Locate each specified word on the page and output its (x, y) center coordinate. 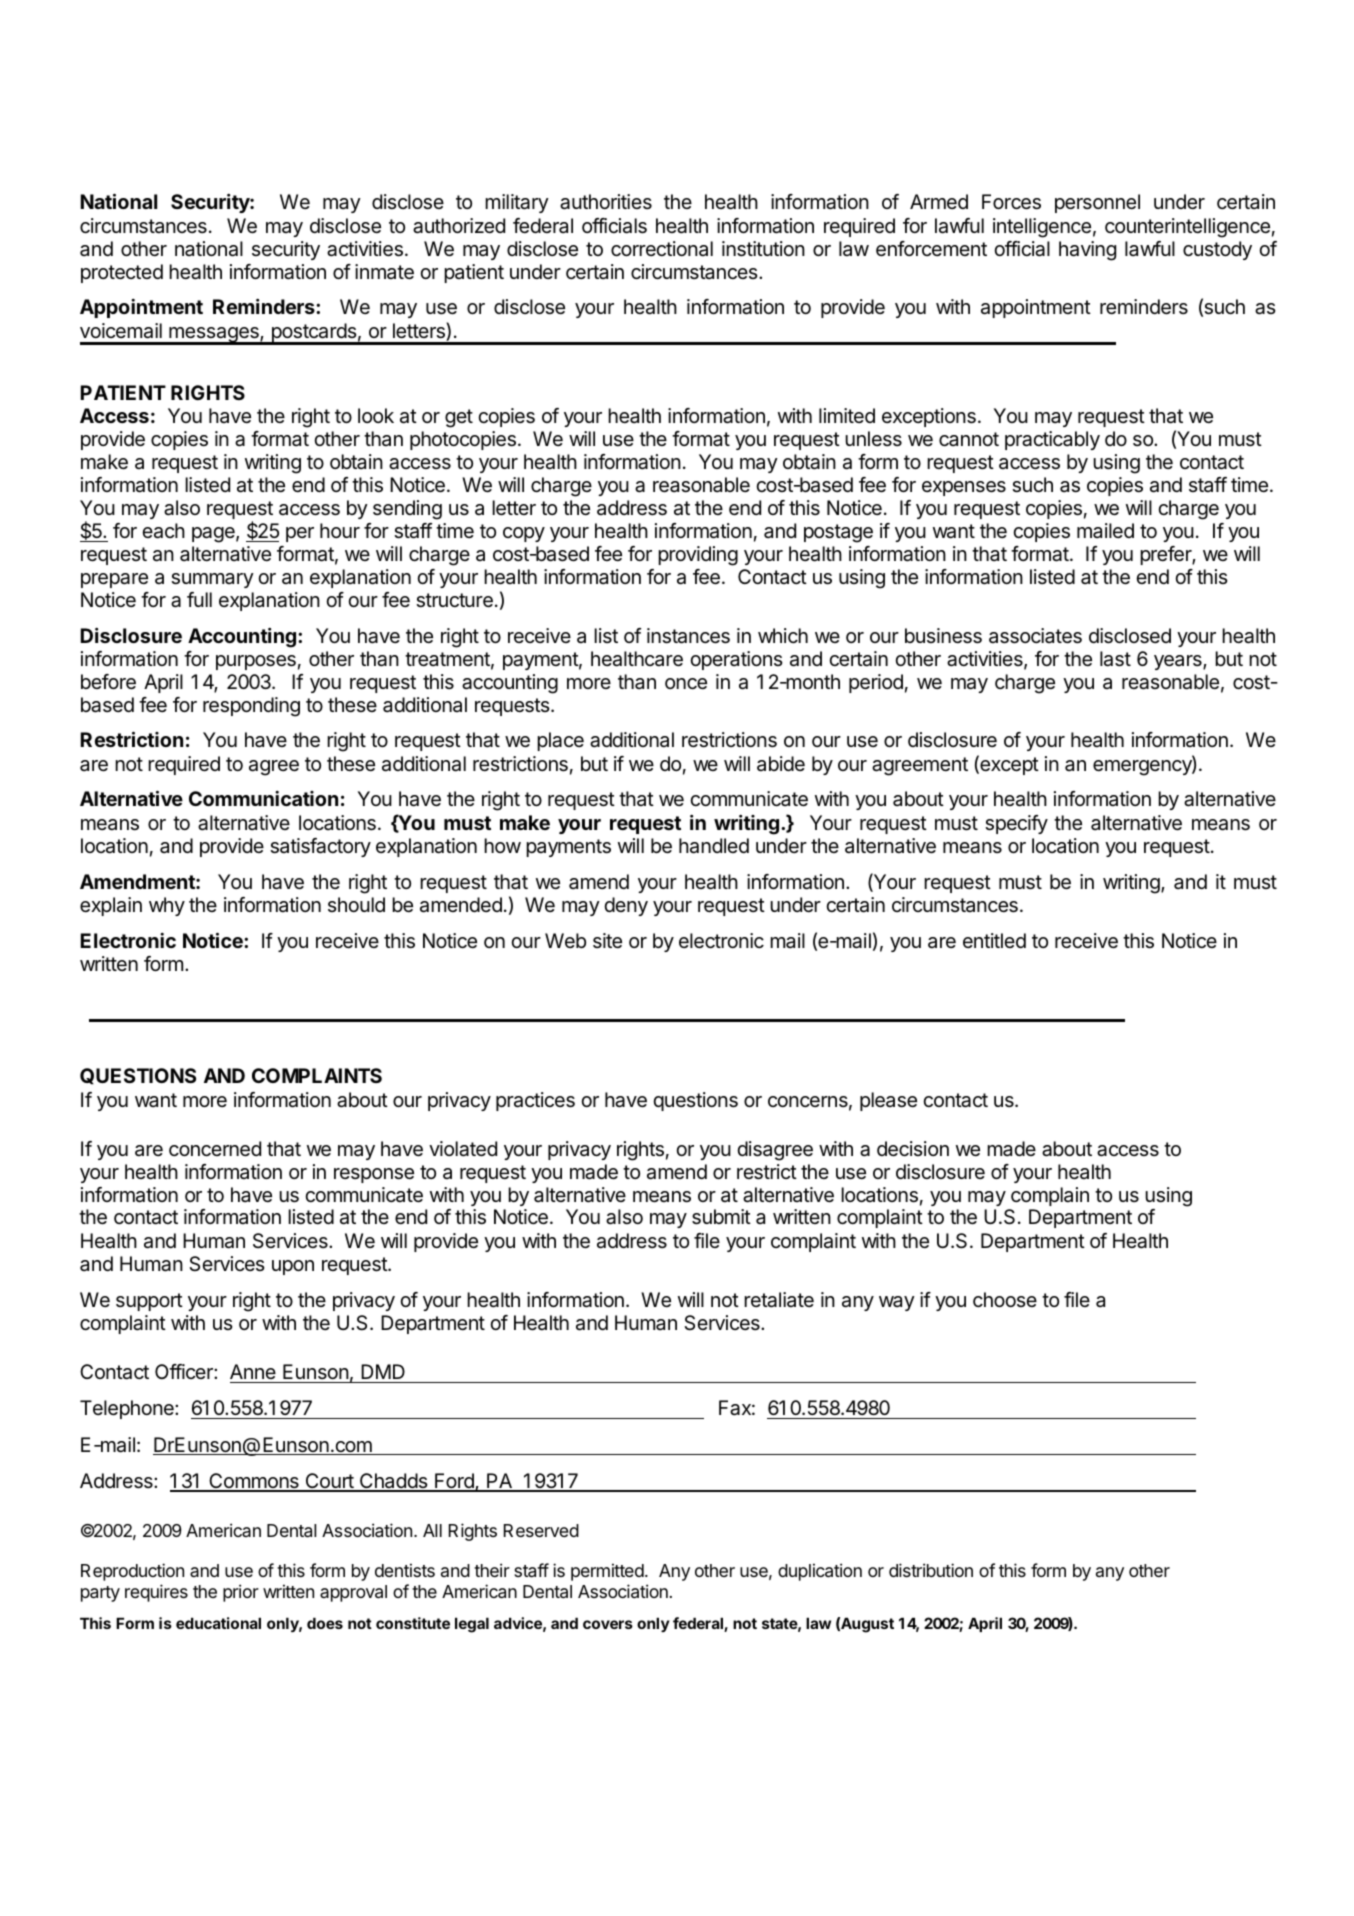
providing (698, 556)
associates (1035, 636)
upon (293, 1267)
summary (212, 580)
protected (122, 273)
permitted (607, 1572)
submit (721, 1217)
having (1087, 251)
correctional (662, 249)
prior (241, 1593)
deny (626, 906)
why (167, 906)
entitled (994, 940)
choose (1005, 1299)
